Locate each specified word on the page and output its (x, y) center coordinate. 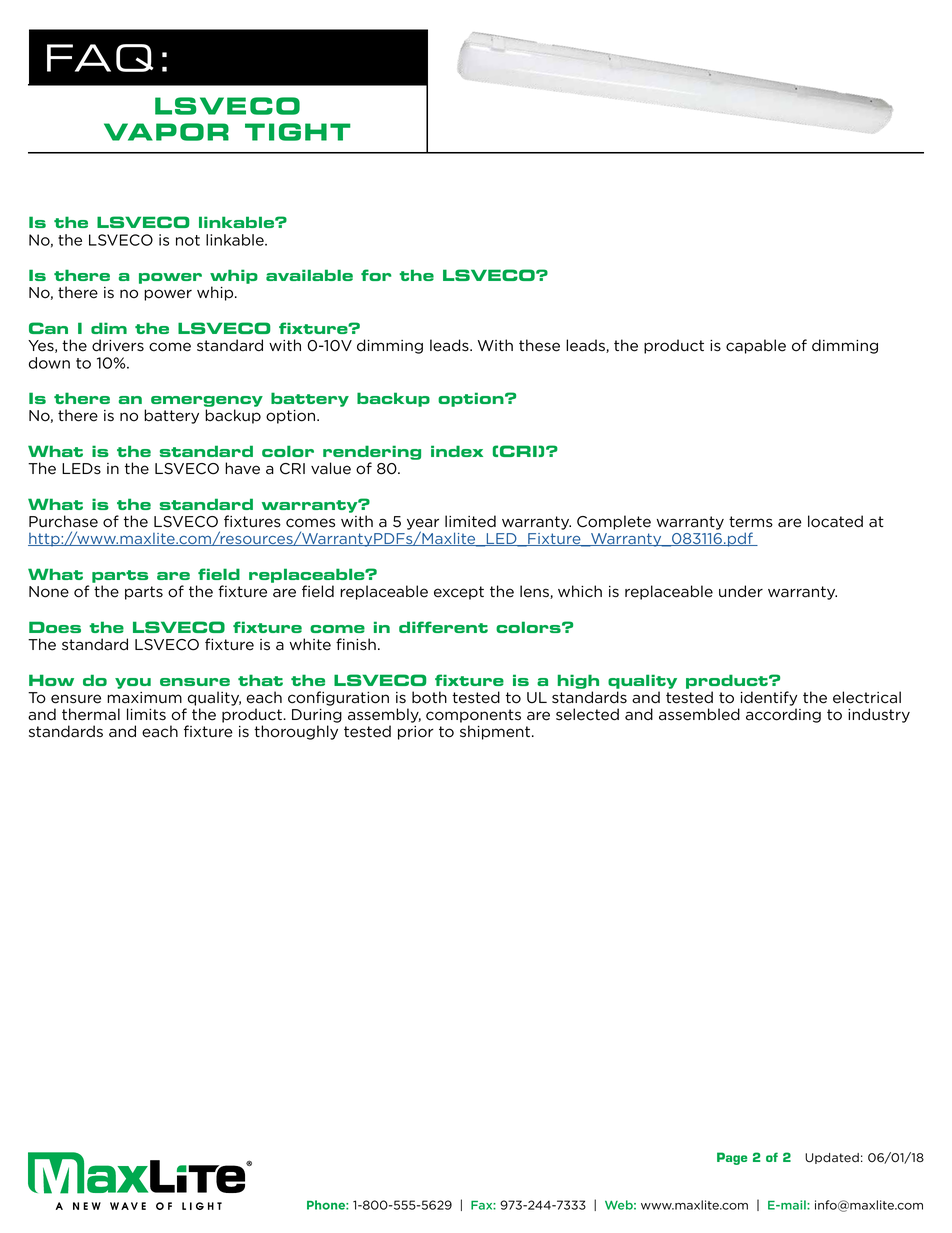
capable (756, 346)
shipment (496, 732)
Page (732, 1158)
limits (146, 714)
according (783, 715)
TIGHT (298, 132)
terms (751, 522)
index (457, 451)
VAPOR (166, 132)
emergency (207, 403)
